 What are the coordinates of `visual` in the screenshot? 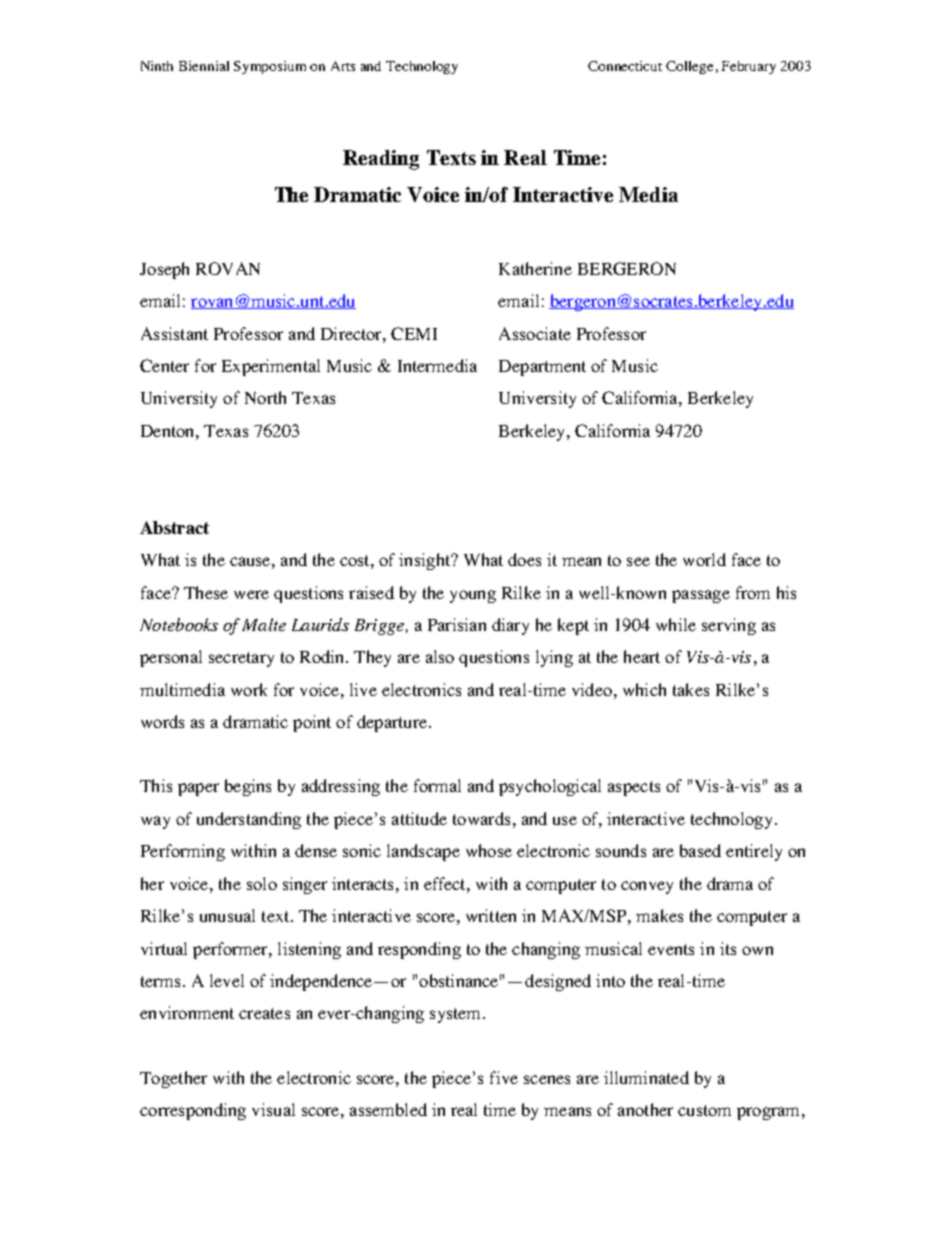 It's located at (273, 1109).
